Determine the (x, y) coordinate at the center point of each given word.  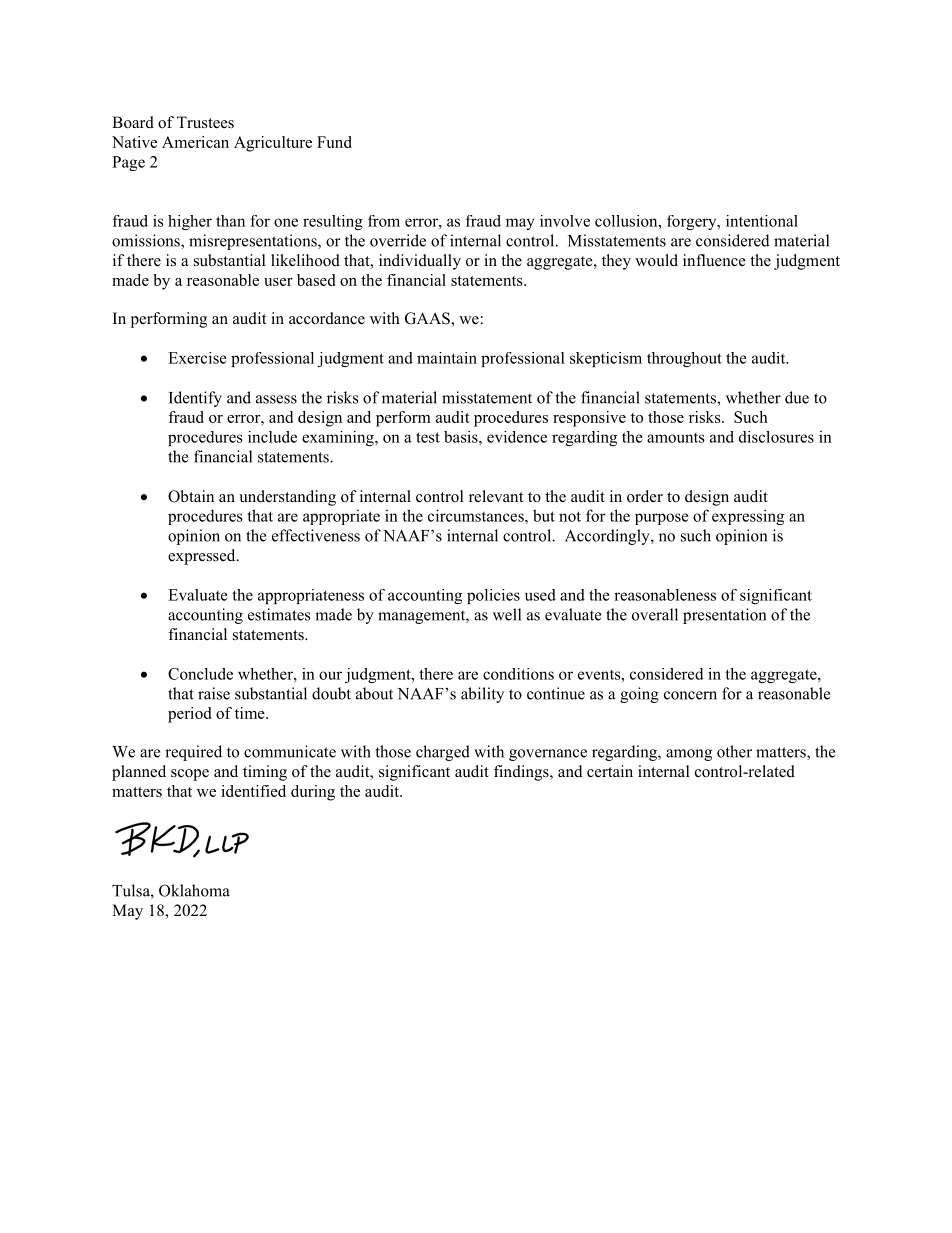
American (195, 142)
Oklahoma (194, 890)
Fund (334, 142)
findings (522, 773)
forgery (693, 222)
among (689, 755)
